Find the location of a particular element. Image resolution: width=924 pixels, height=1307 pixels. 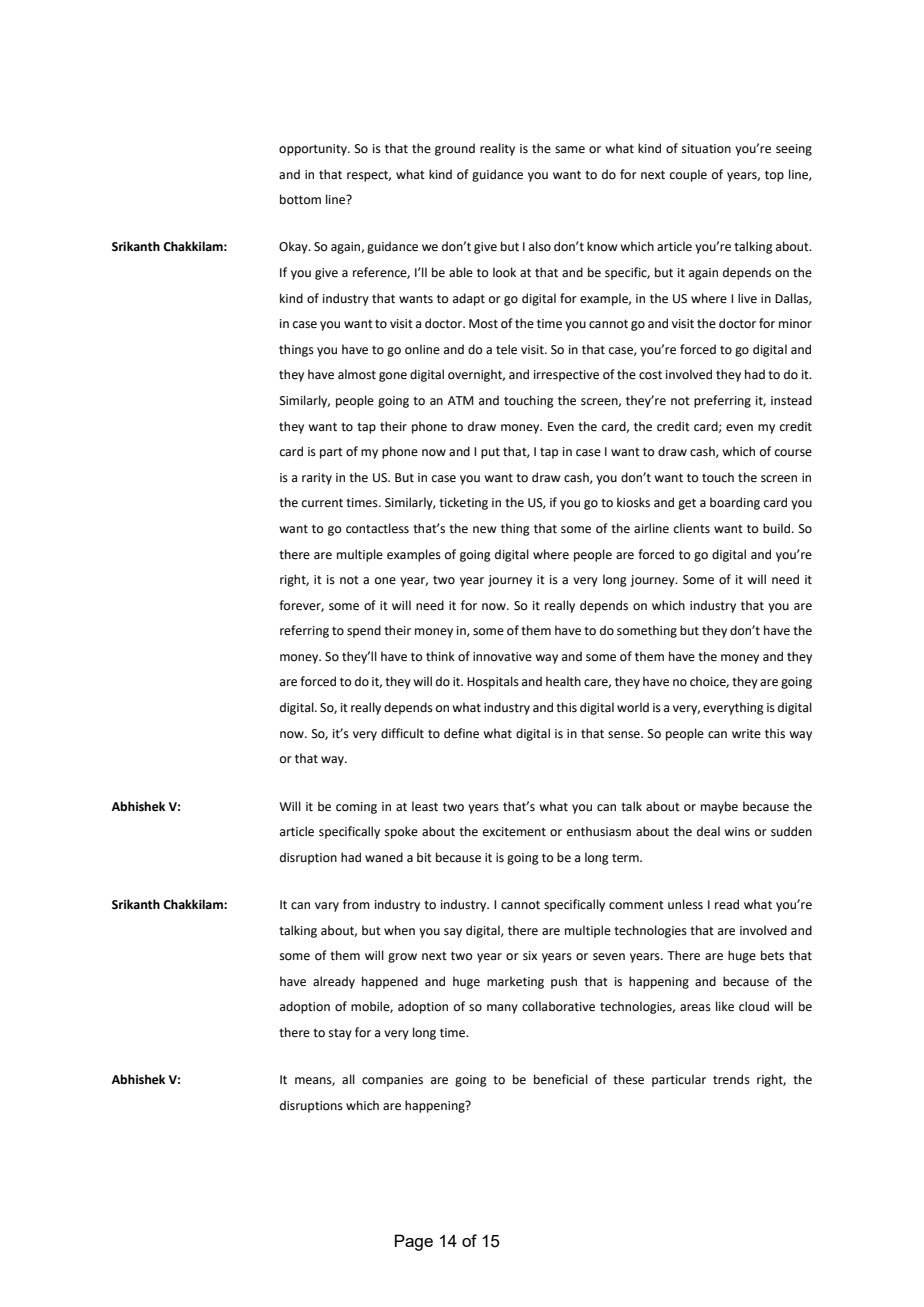

top is located at coordinates (774, 176).
